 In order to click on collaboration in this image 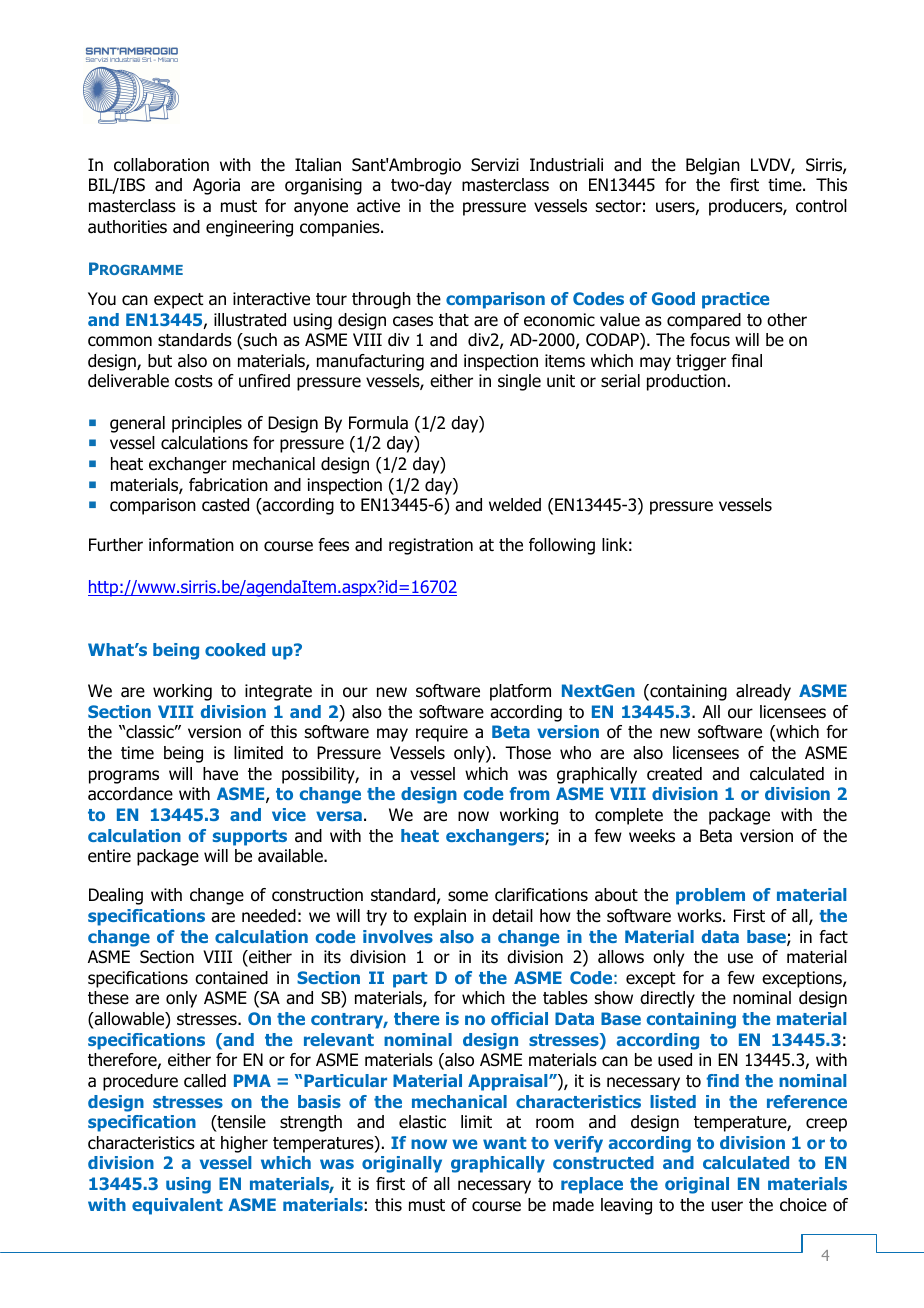, I will do `click(161, 165)`.
